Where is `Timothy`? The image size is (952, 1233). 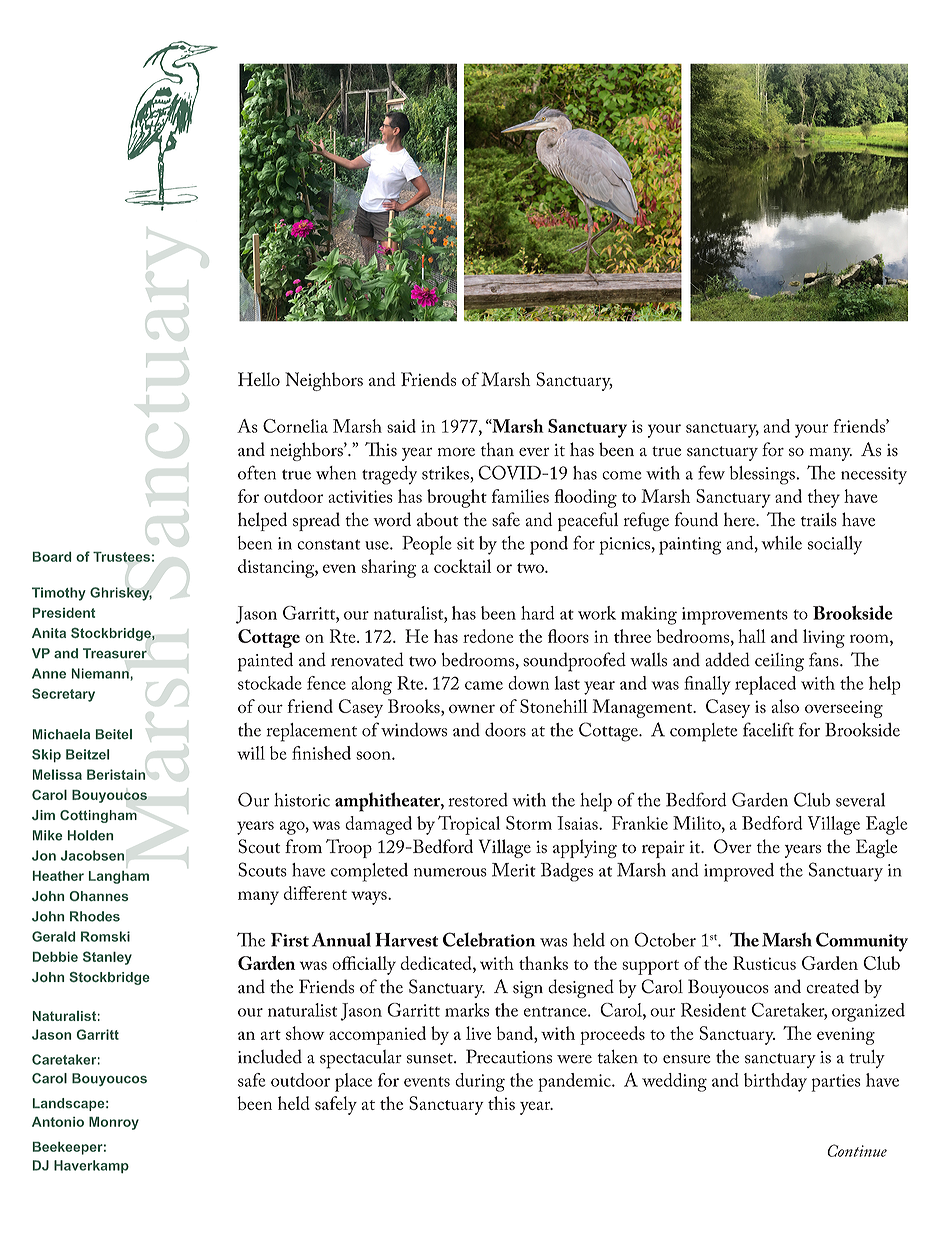 Timothy is located at coordinates (59, 594).
